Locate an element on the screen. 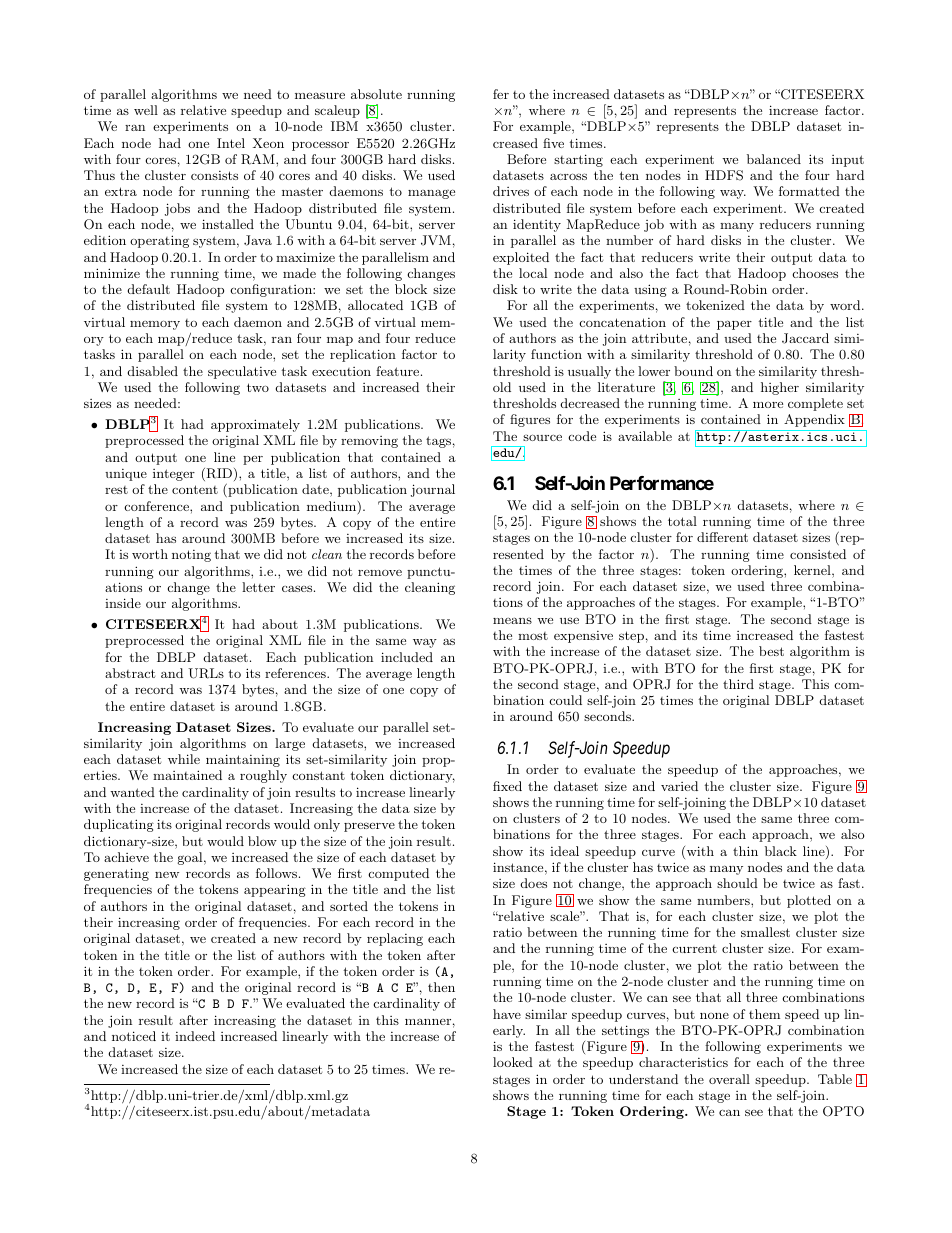 This screenshot has width=952, height=1233. overall is located at coordinates (729, 1079).
